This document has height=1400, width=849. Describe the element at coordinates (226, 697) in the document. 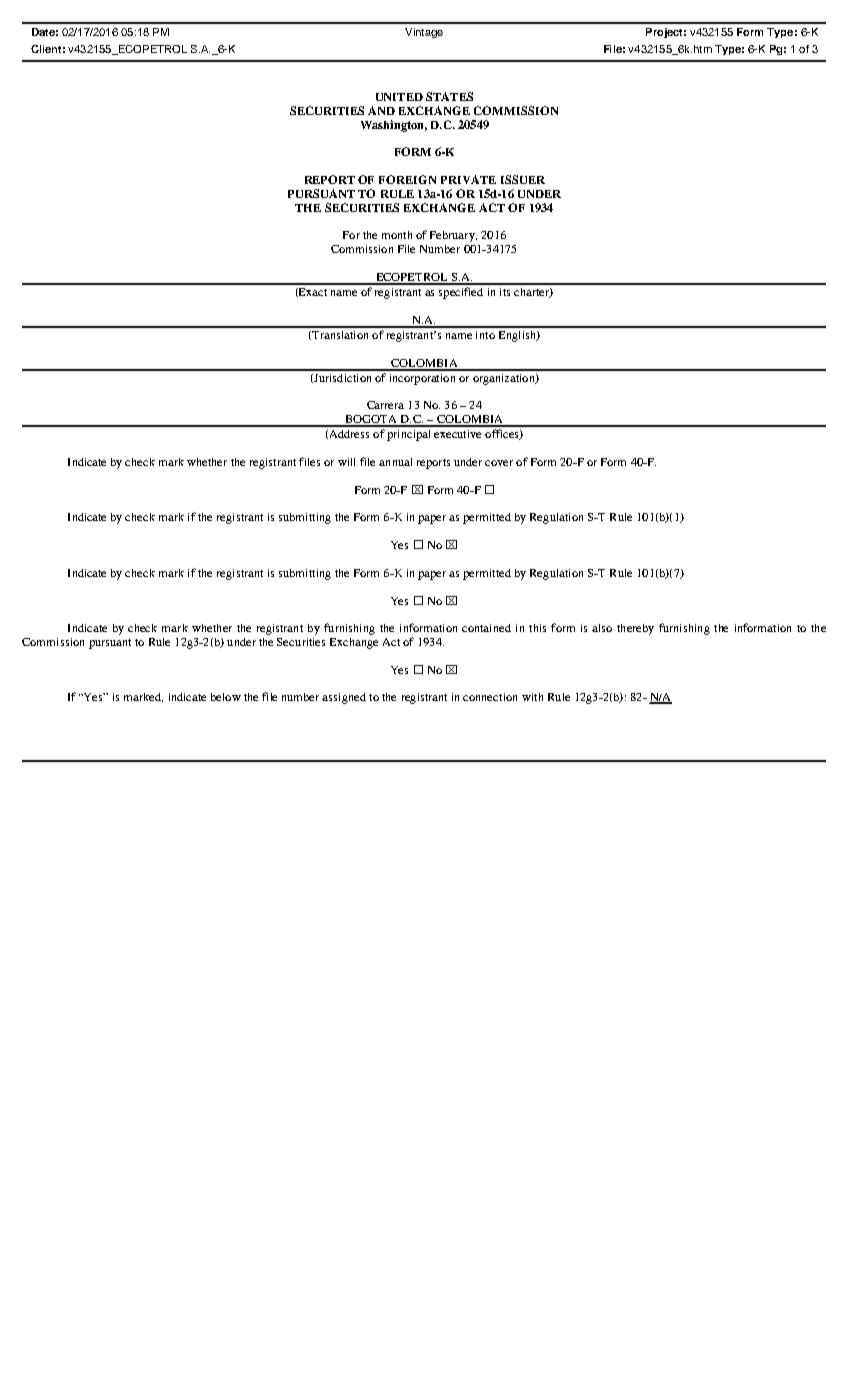

I see `below` at that location.
